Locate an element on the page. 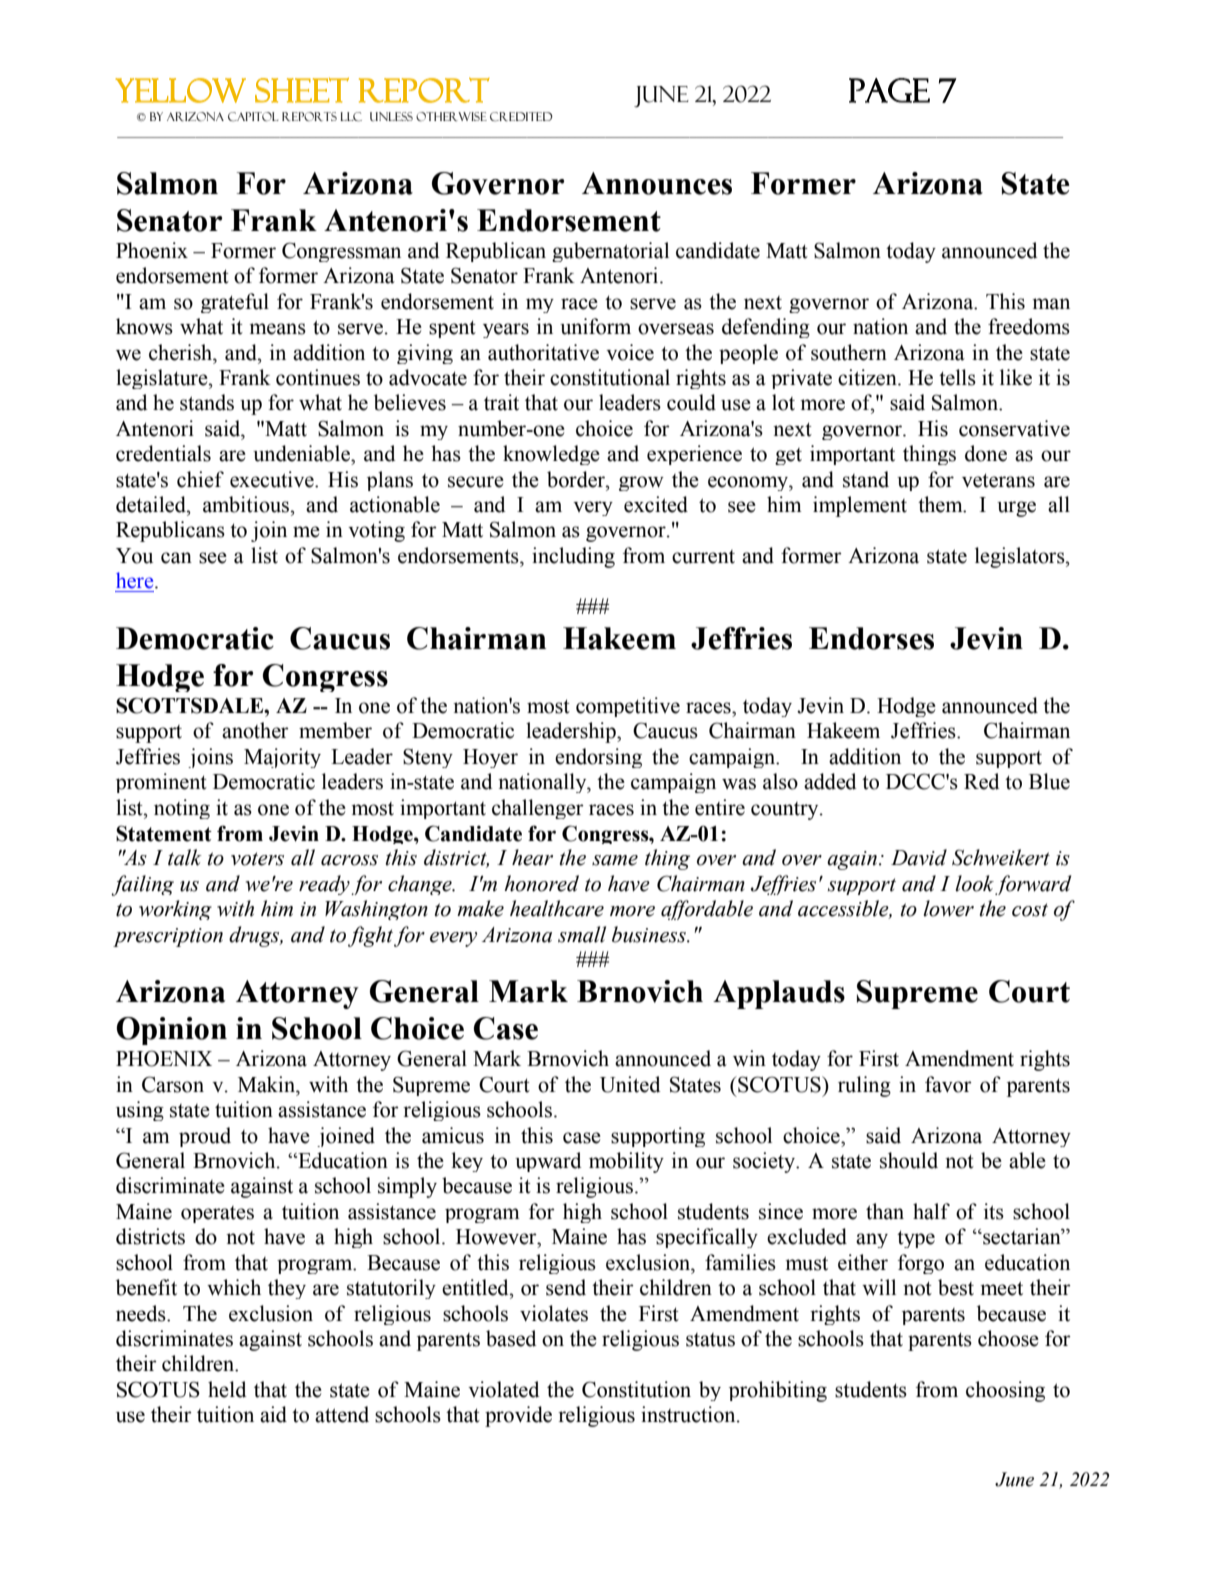 The width and height of the image is (1229, 1591). added is located at coordinates (830, 781).
